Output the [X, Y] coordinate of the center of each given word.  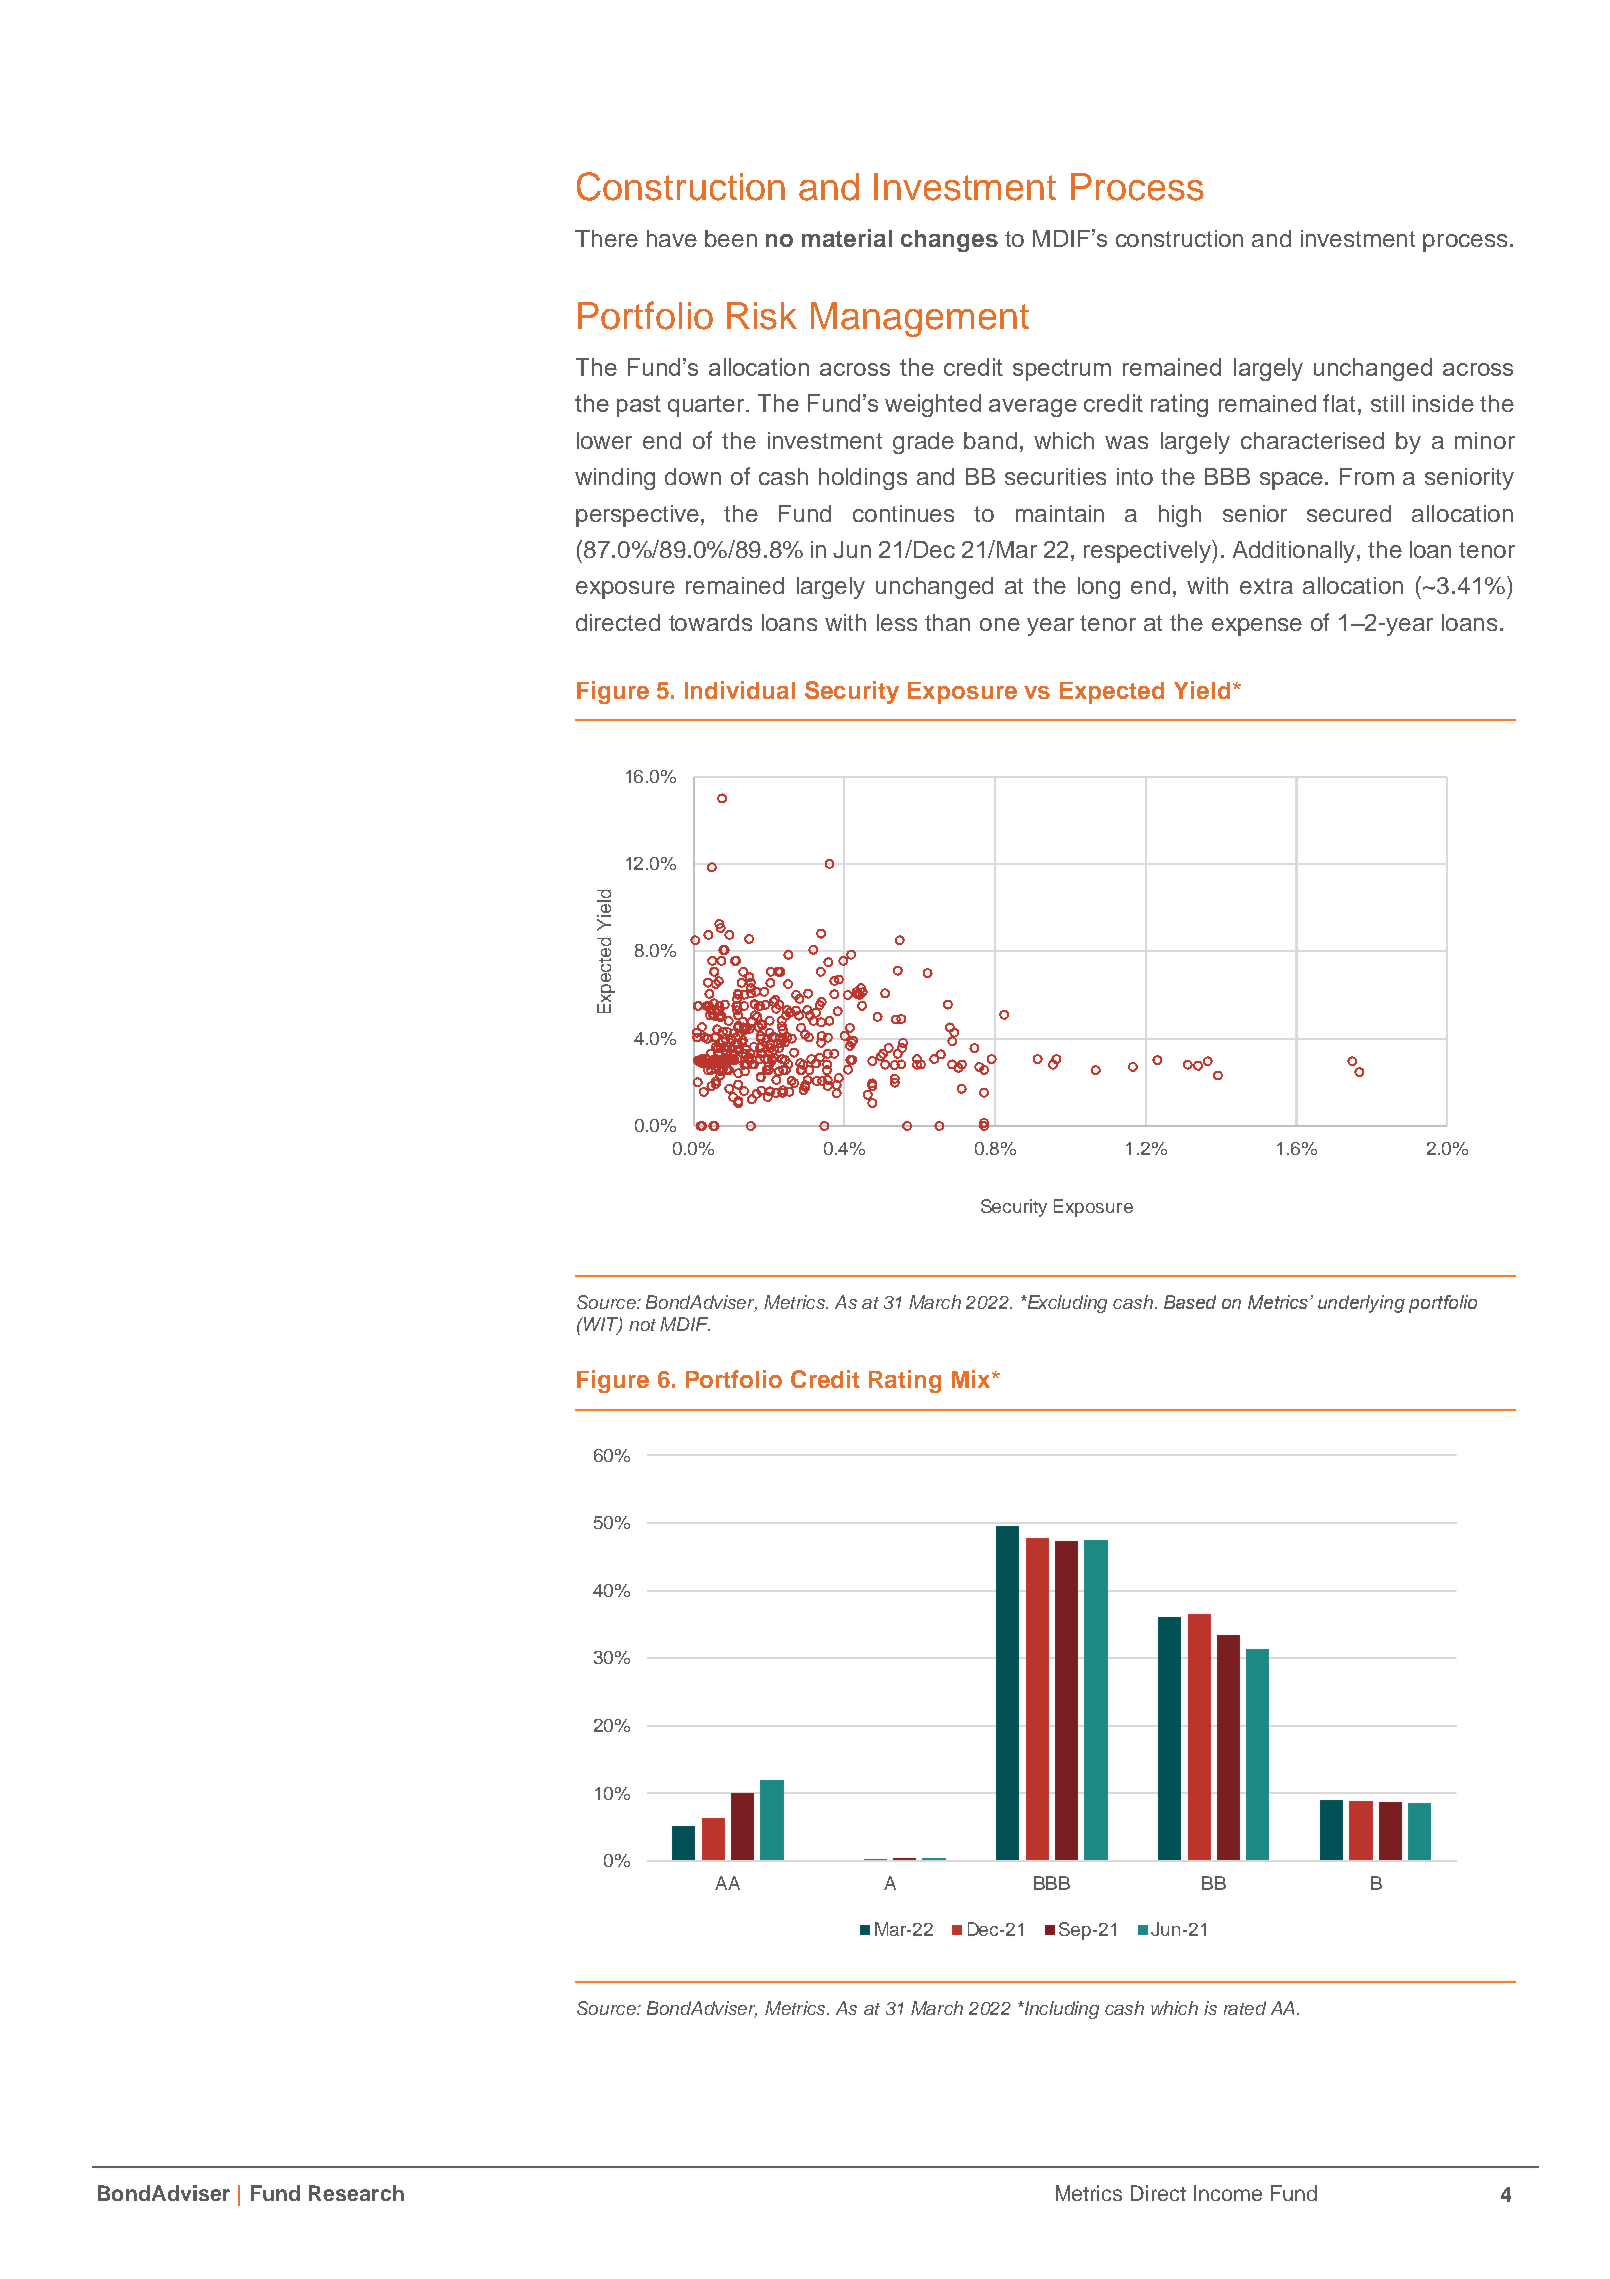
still [1387, 403]
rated [1245, 2008]
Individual [740, 690]
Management [920, 319]
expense [1257, 627]
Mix [972, 1379]
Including [1060, 2010]
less [897, 622]
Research [356, 2193]
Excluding [1066, 1304]
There [606, 238]
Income [1228, 2193]
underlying [1361, 1304]
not [642, 1325]
